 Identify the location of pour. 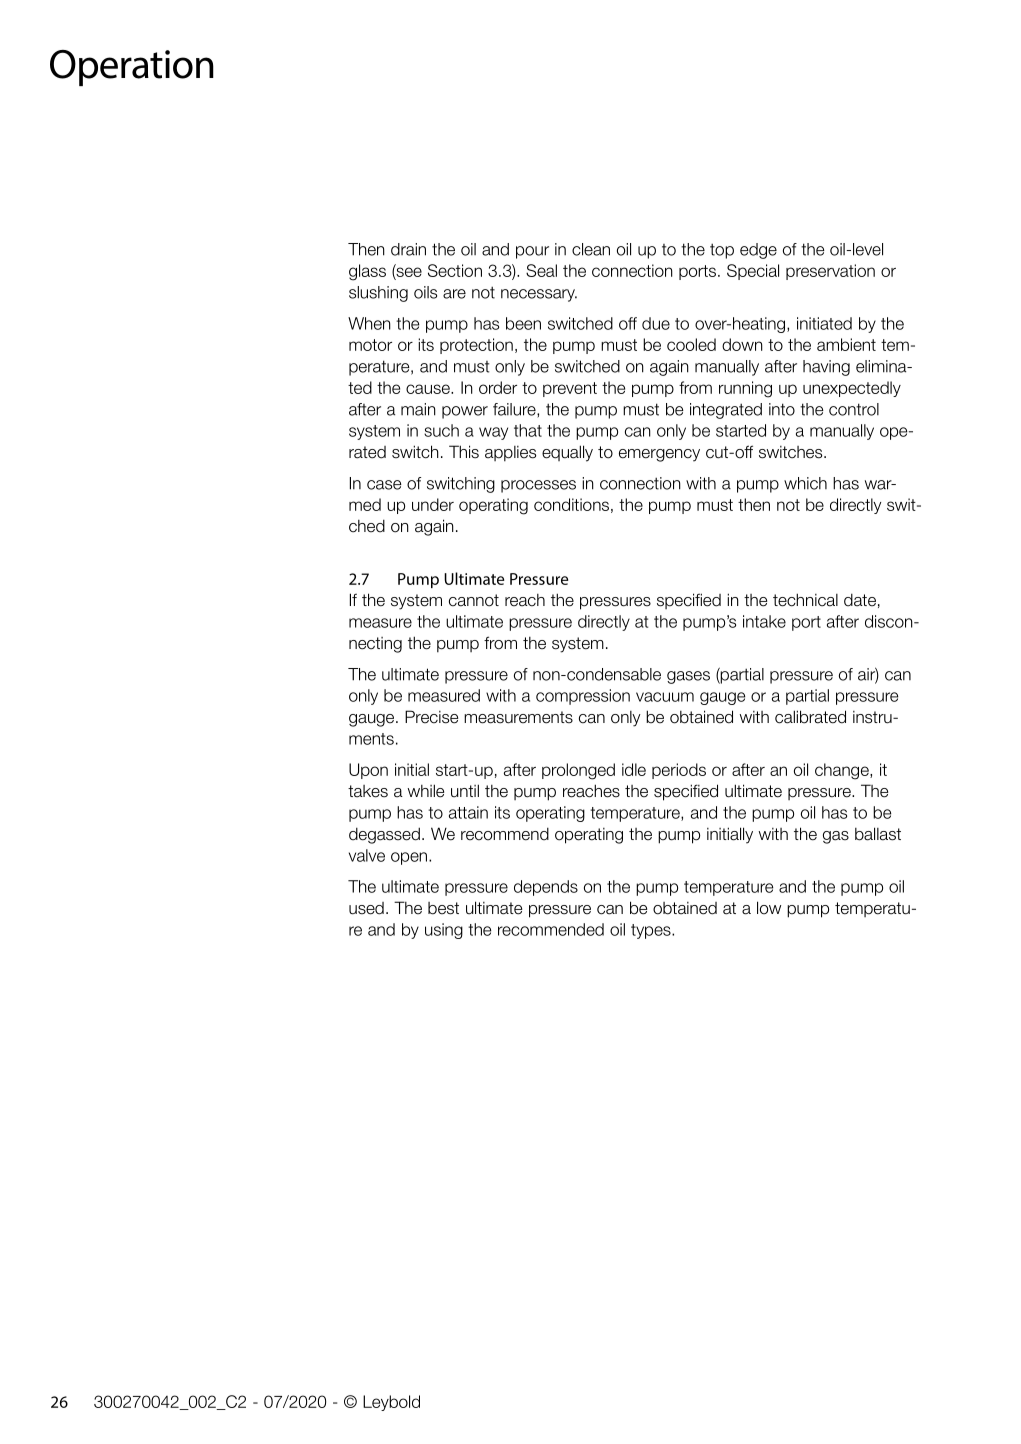
(532, 252).
